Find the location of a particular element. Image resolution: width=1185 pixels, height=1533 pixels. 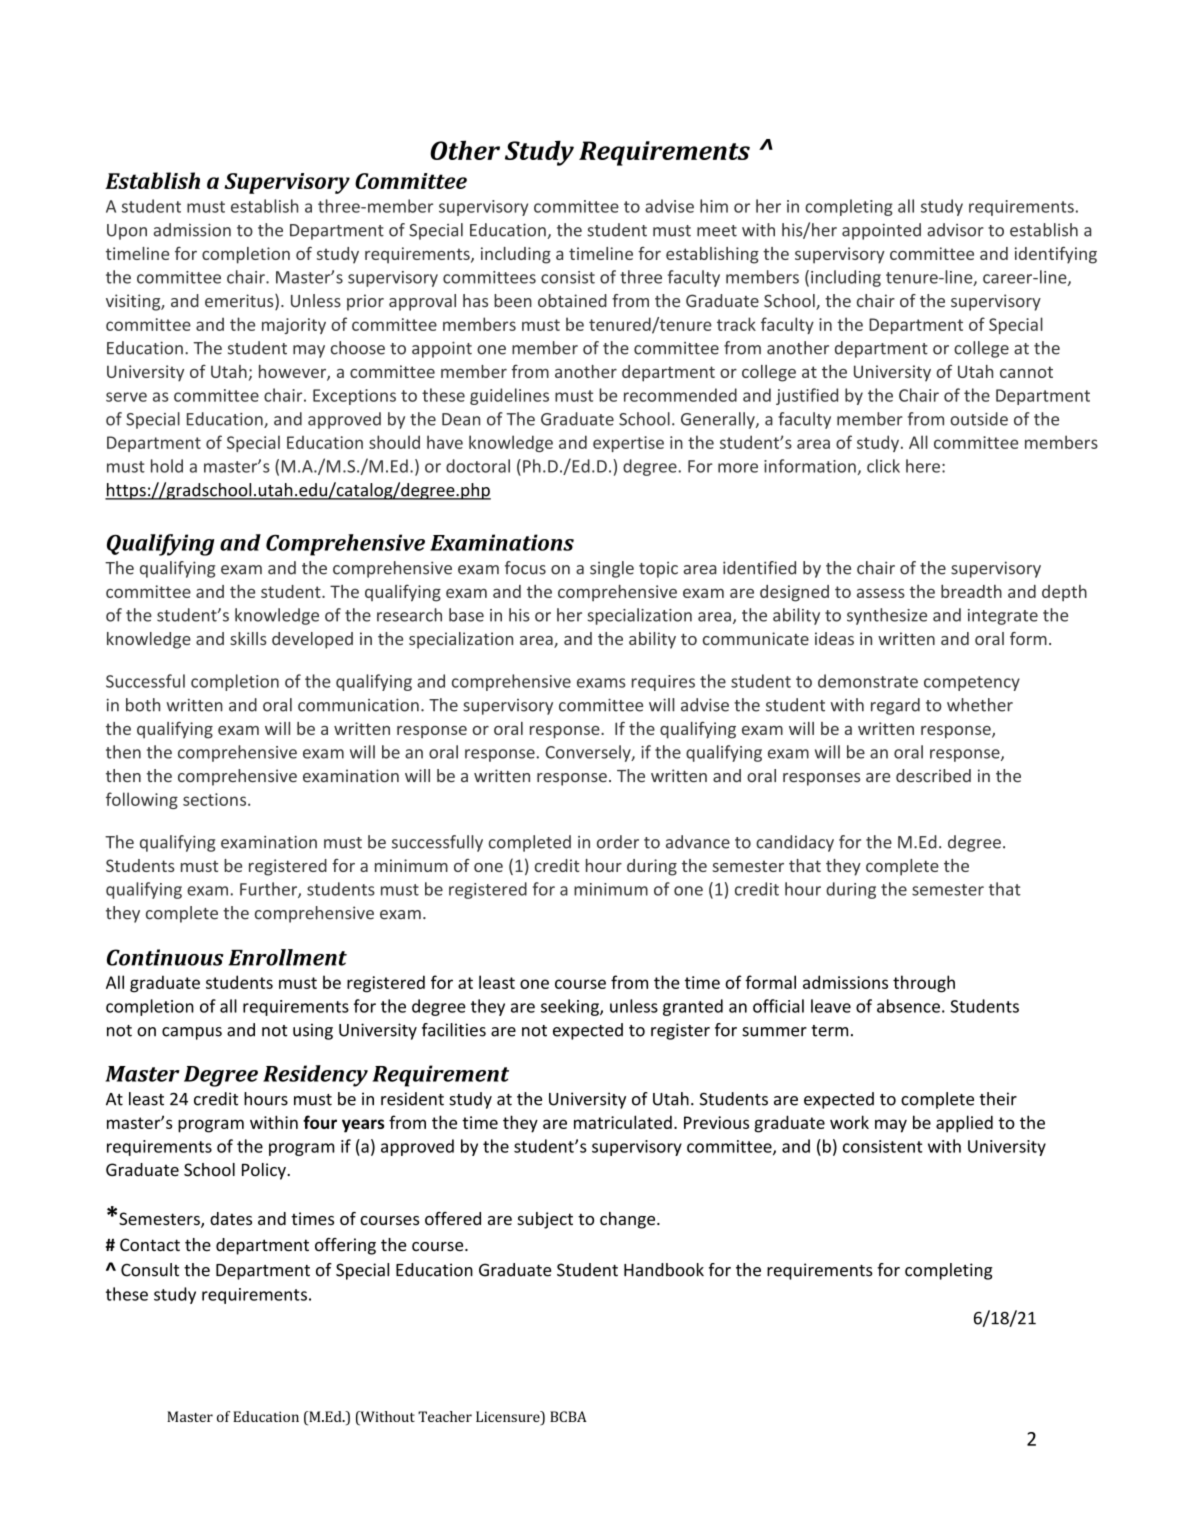

obtained is located at coordinates (572, 300).
